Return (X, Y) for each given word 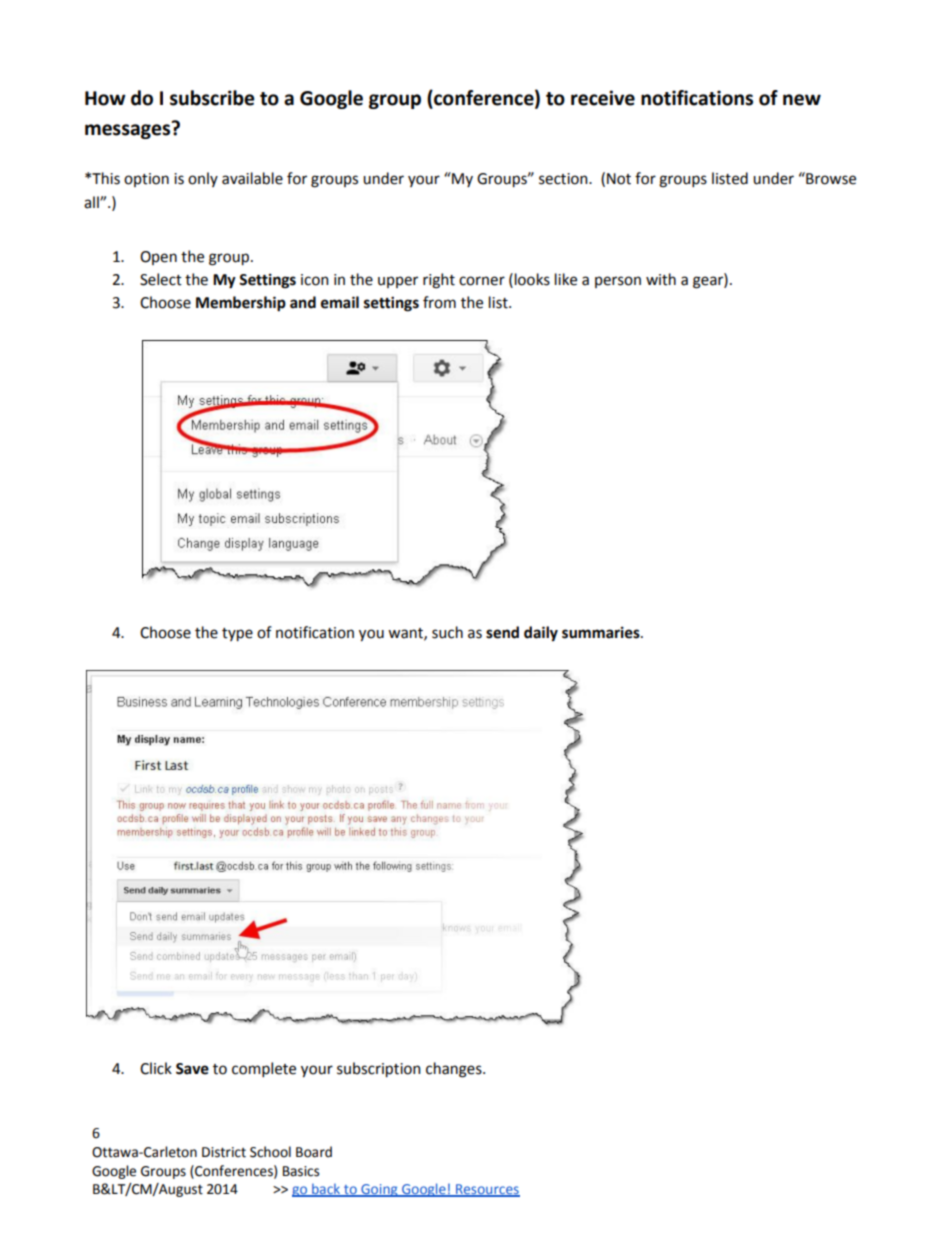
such (447, 632)
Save (192, 1069)
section (564, 179)
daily (541, 634)
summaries (602, 632)
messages (129, 130)
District (224, 1152)
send (502, 632)
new (802, 100)
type (237, 634)
